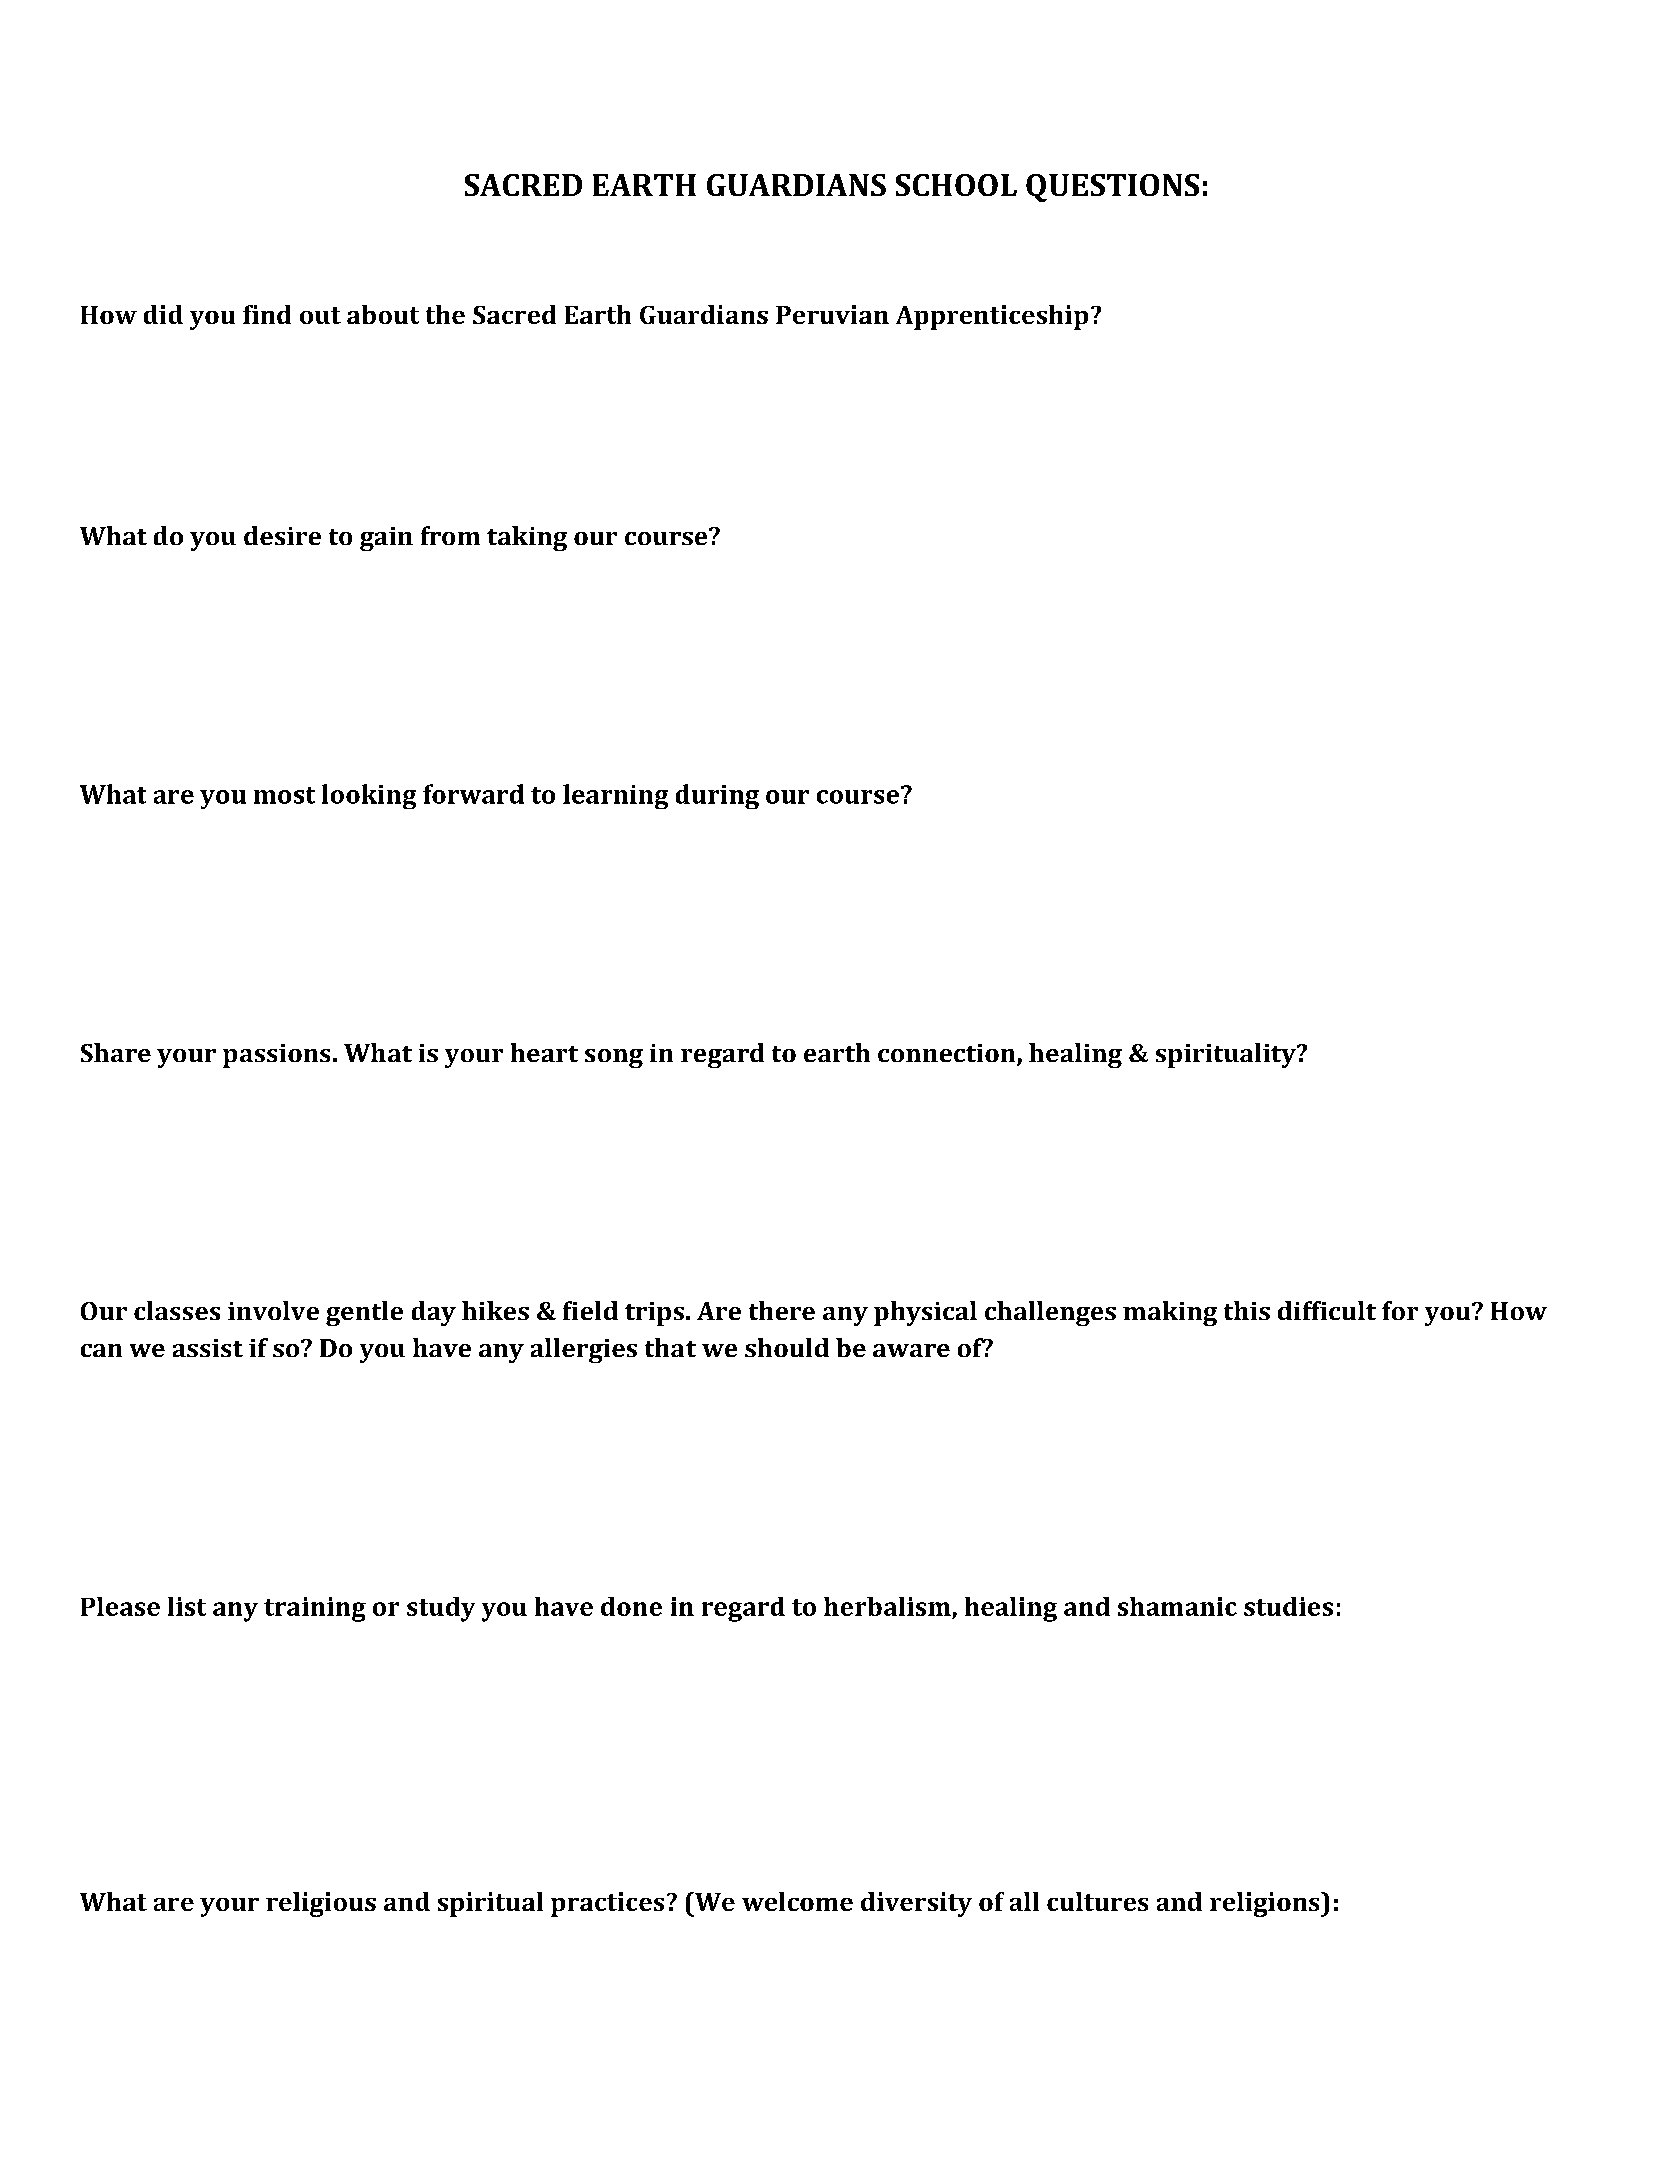 This screenshot has width=1675, height=2168. Describe the element at coordinates (1097, 1901) in the screenshot. I see `cultures` at that location.
